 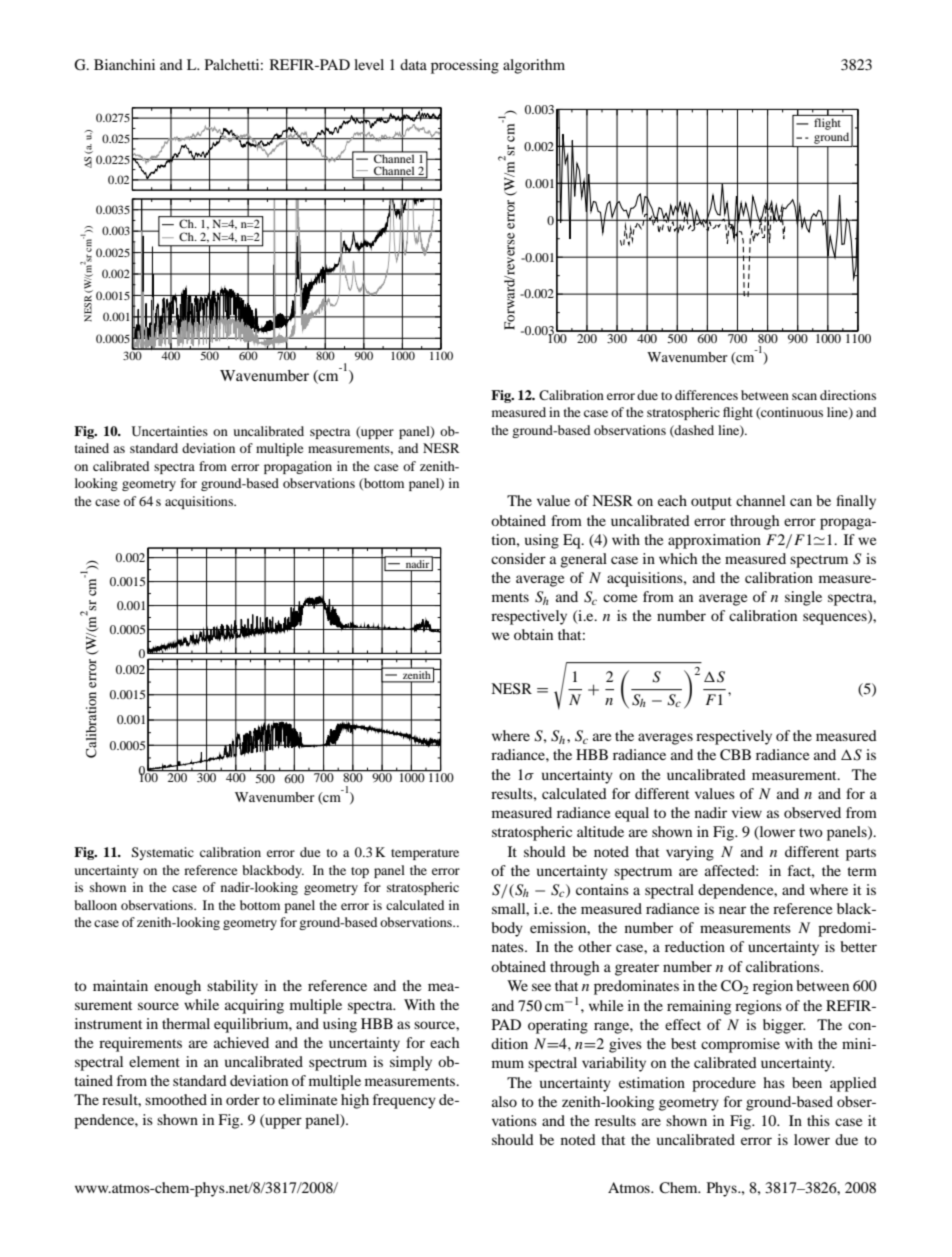 What do you see at coordinates (163, 853) in the screenshot?
I see `Systematic` at bounding box center [163, 853].
